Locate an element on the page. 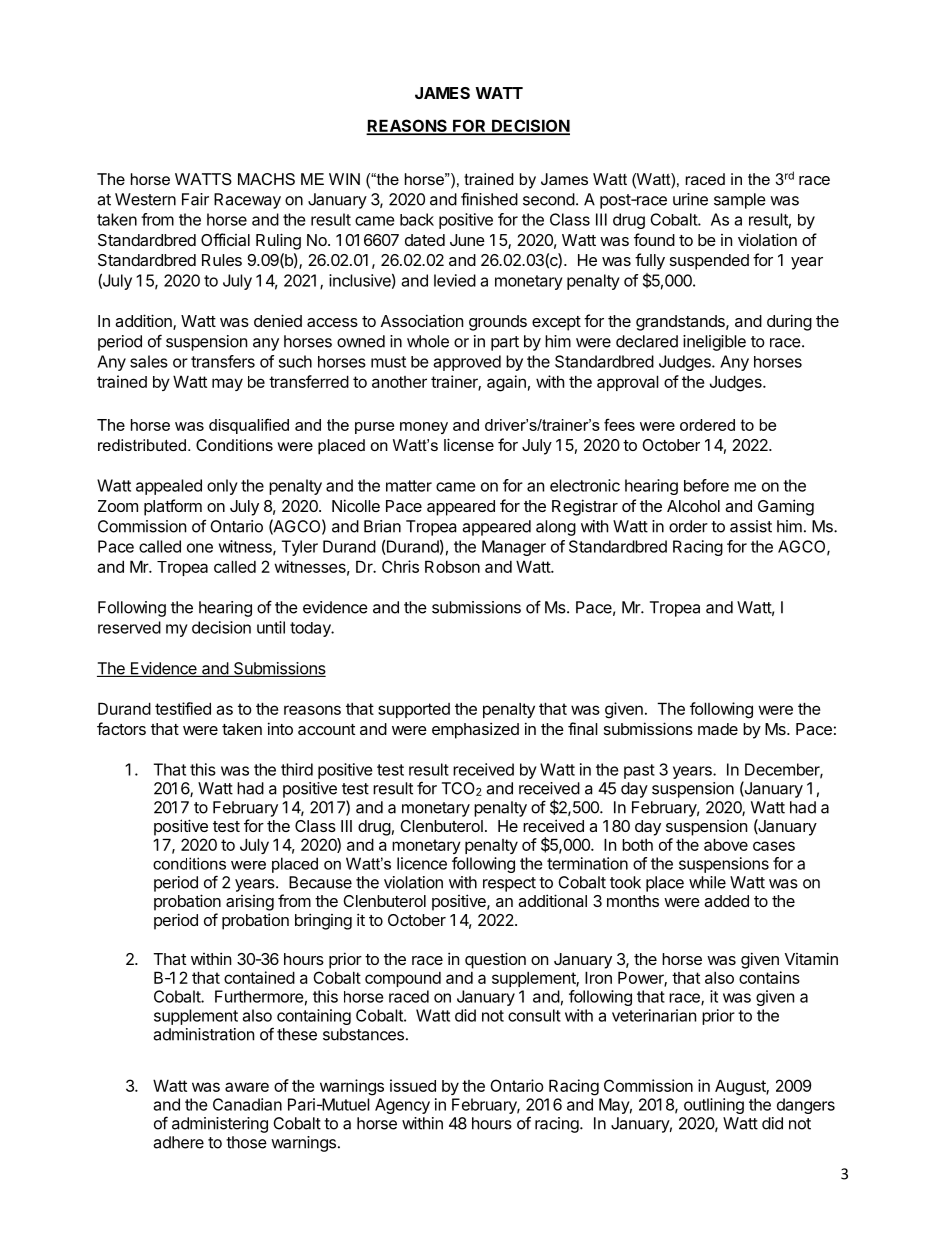  assist is located at coordinates (751, 526).
